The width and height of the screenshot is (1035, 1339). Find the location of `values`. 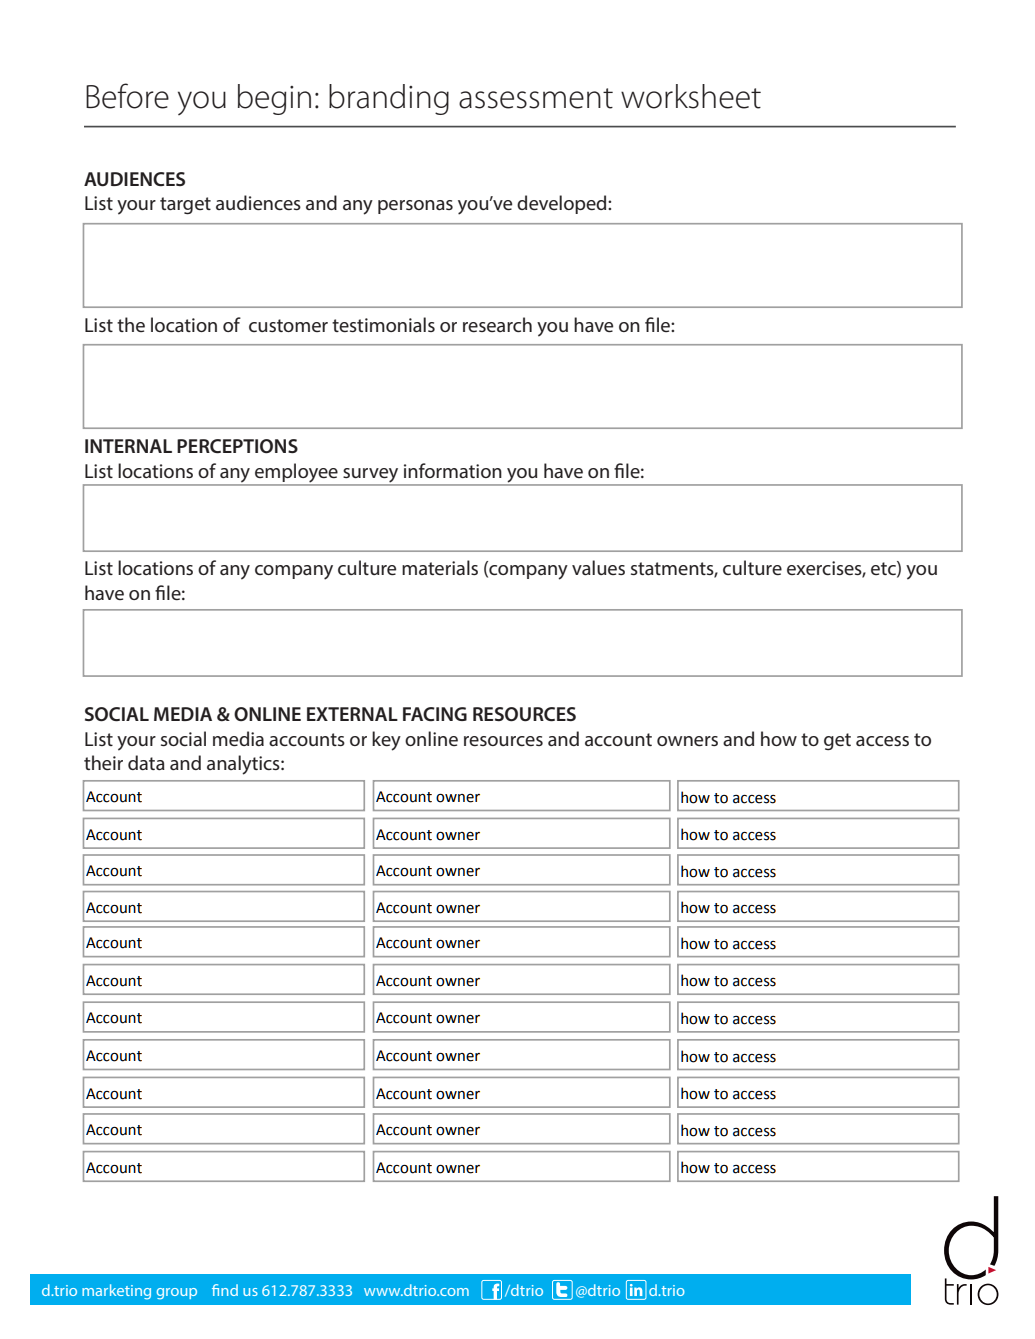

values is located at coordinates (598, 567).
